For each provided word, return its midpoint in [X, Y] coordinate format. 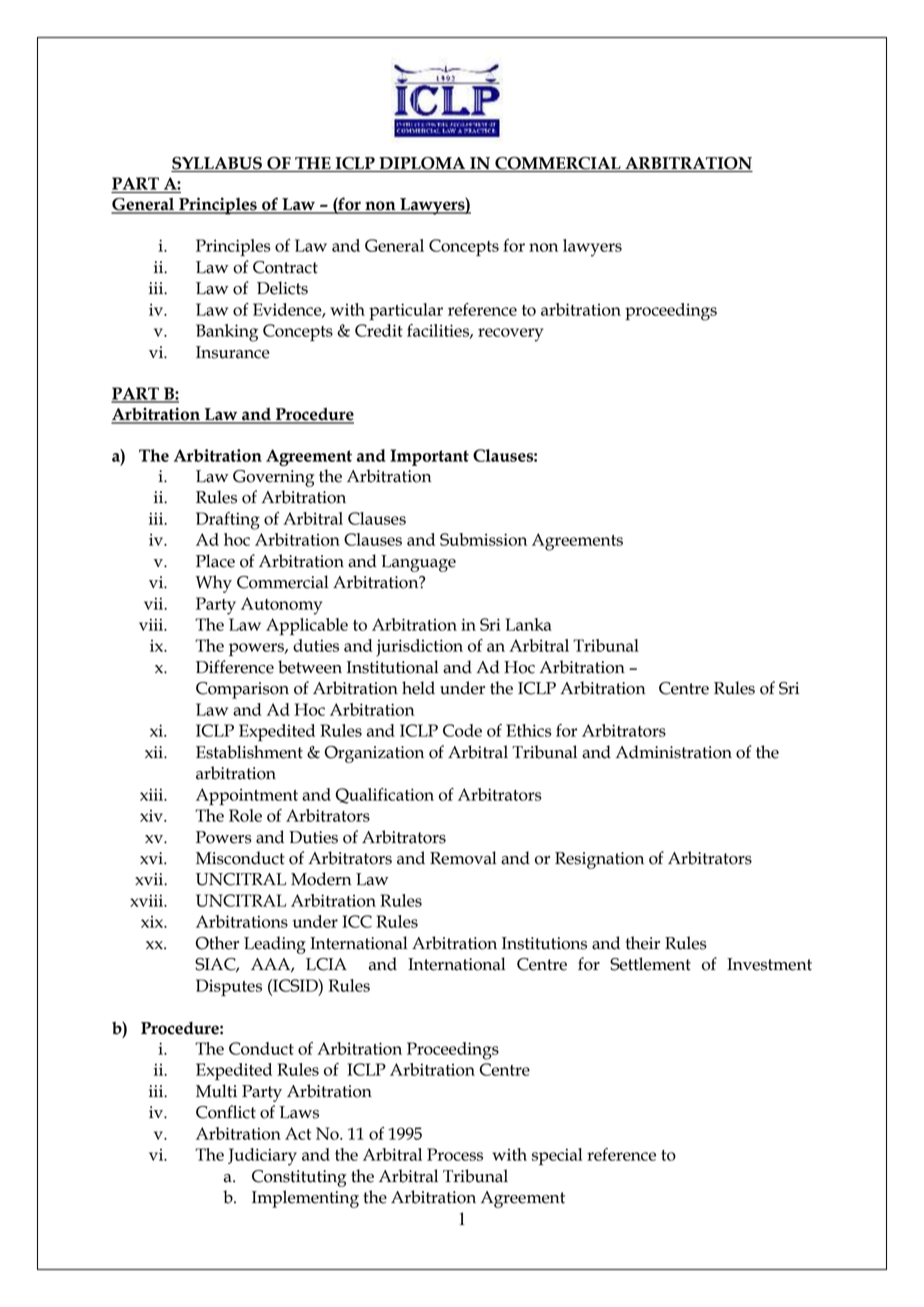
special [557, 1156]
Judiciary [262, 1157]
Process [455, 1154]
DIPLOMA [422, 164]
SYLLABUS [217, 164]
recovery [510, 335]
